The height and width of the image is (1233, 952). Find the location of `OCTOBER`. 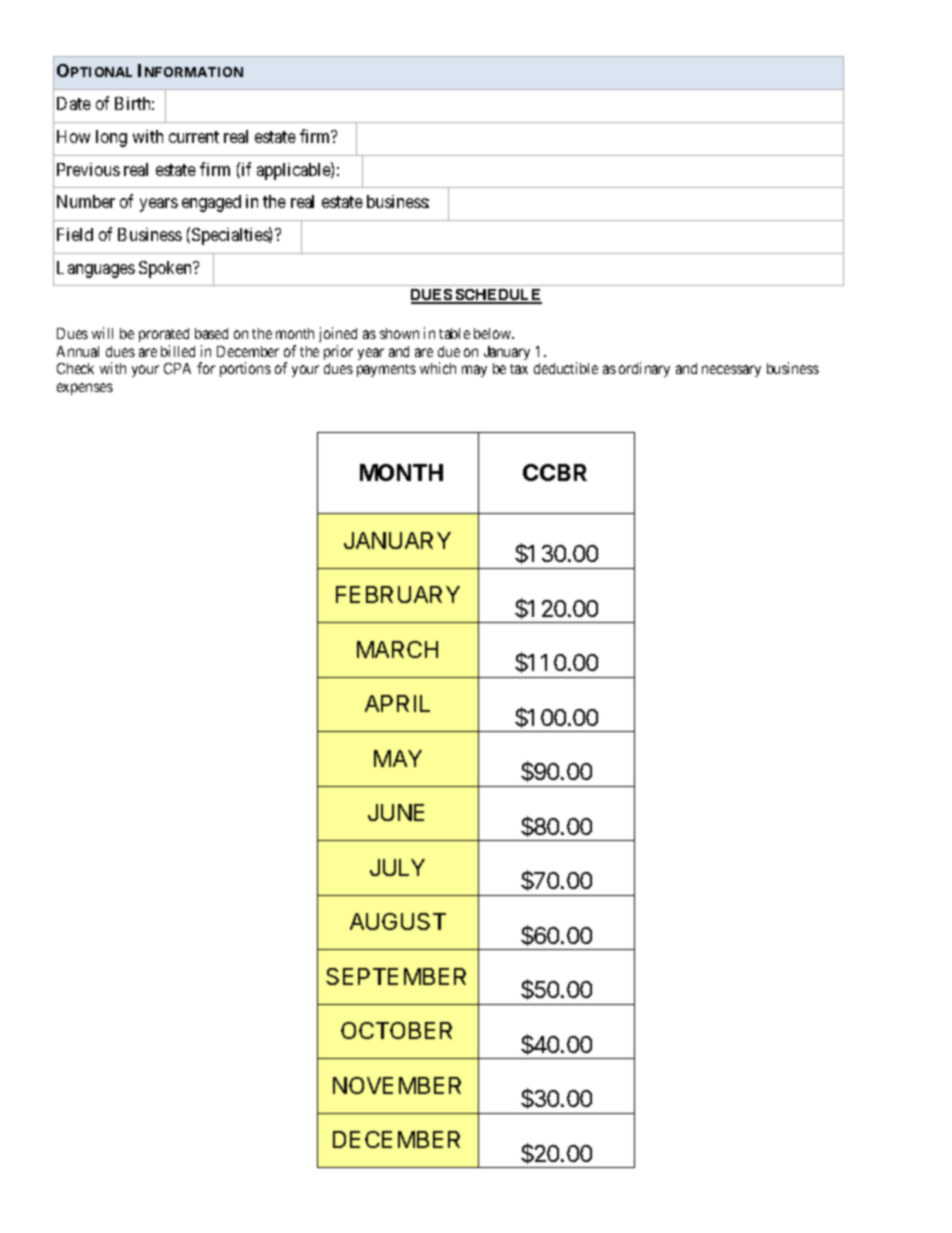

OCTOBER is located at coordinates (396, 1030).
